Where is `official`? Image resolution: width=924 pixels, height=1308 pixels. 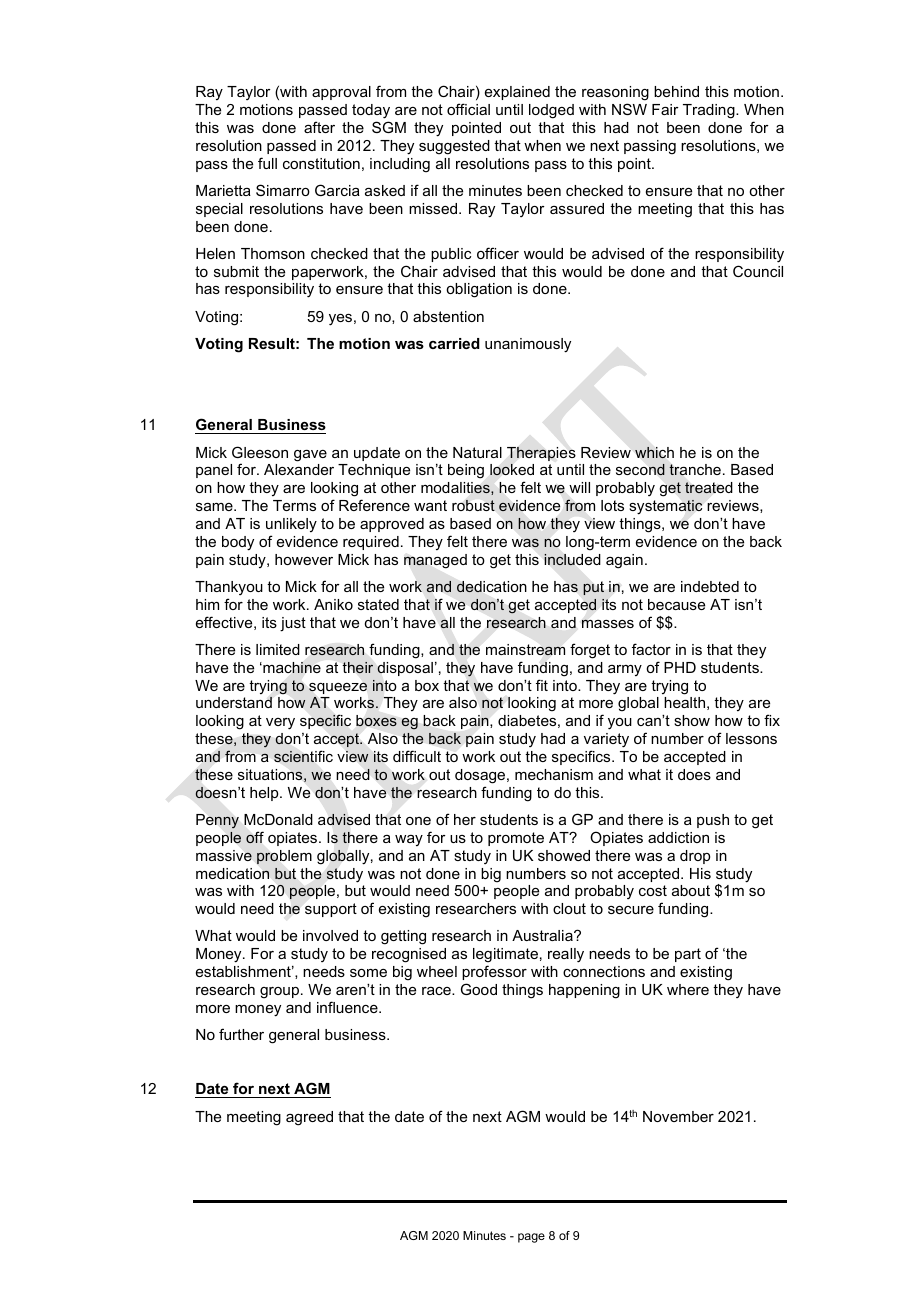 official is located at coordinates (468, 109).
